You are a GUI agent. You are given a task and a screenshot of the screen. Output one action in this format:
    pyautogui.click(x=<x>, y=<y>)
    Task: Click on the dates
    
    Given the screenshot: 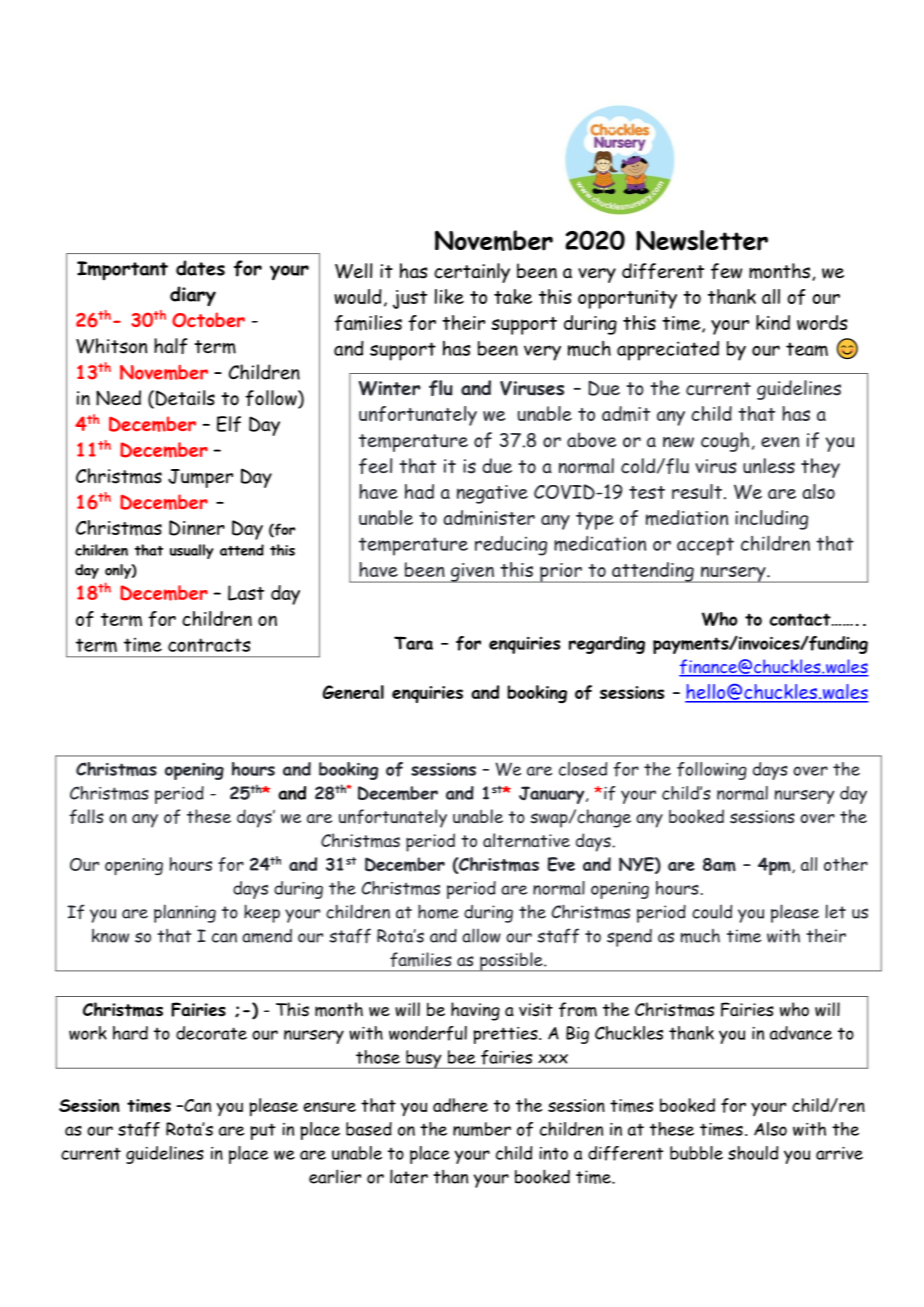 What is the action you would take?
    pyautogui.click(x=200, y=268)
